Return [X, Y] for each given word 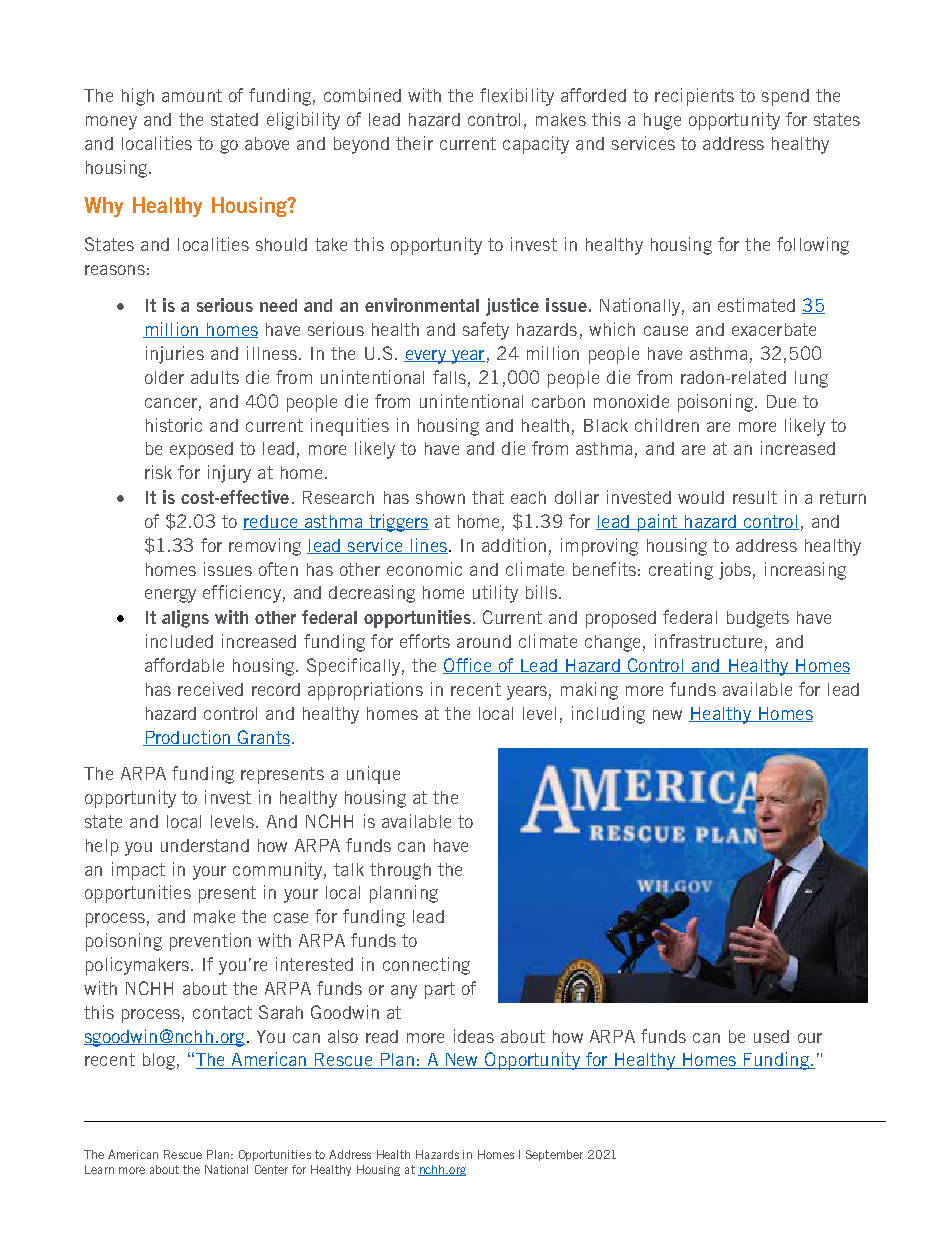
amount [192, 95]
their [414, 143]
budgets [758, 619]
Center [271, 1169]
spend [785, 97]
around [484, 641]
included [179, 641]
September [554, 1155]
